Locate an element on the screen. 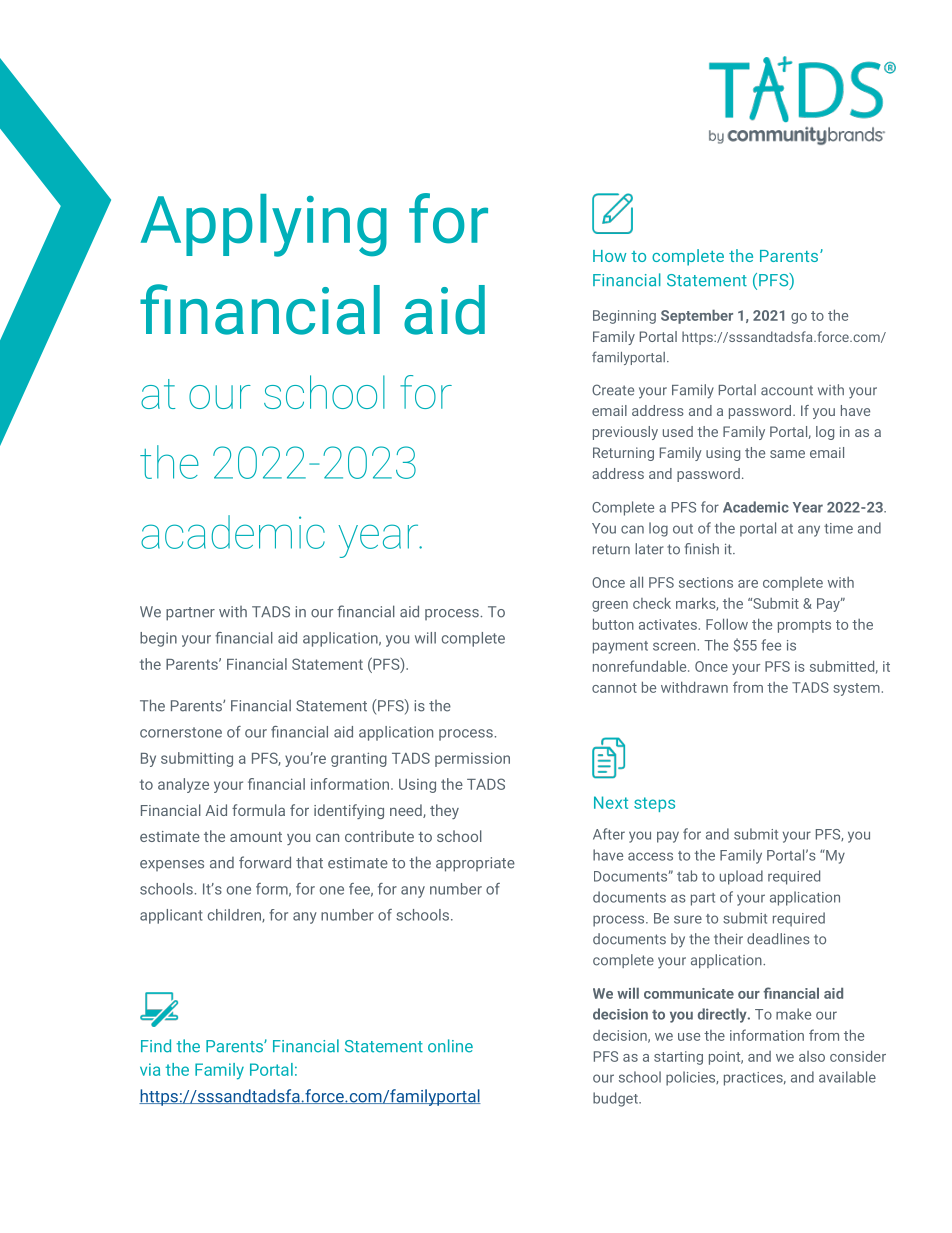  time is located at coordinates (838, 528).
